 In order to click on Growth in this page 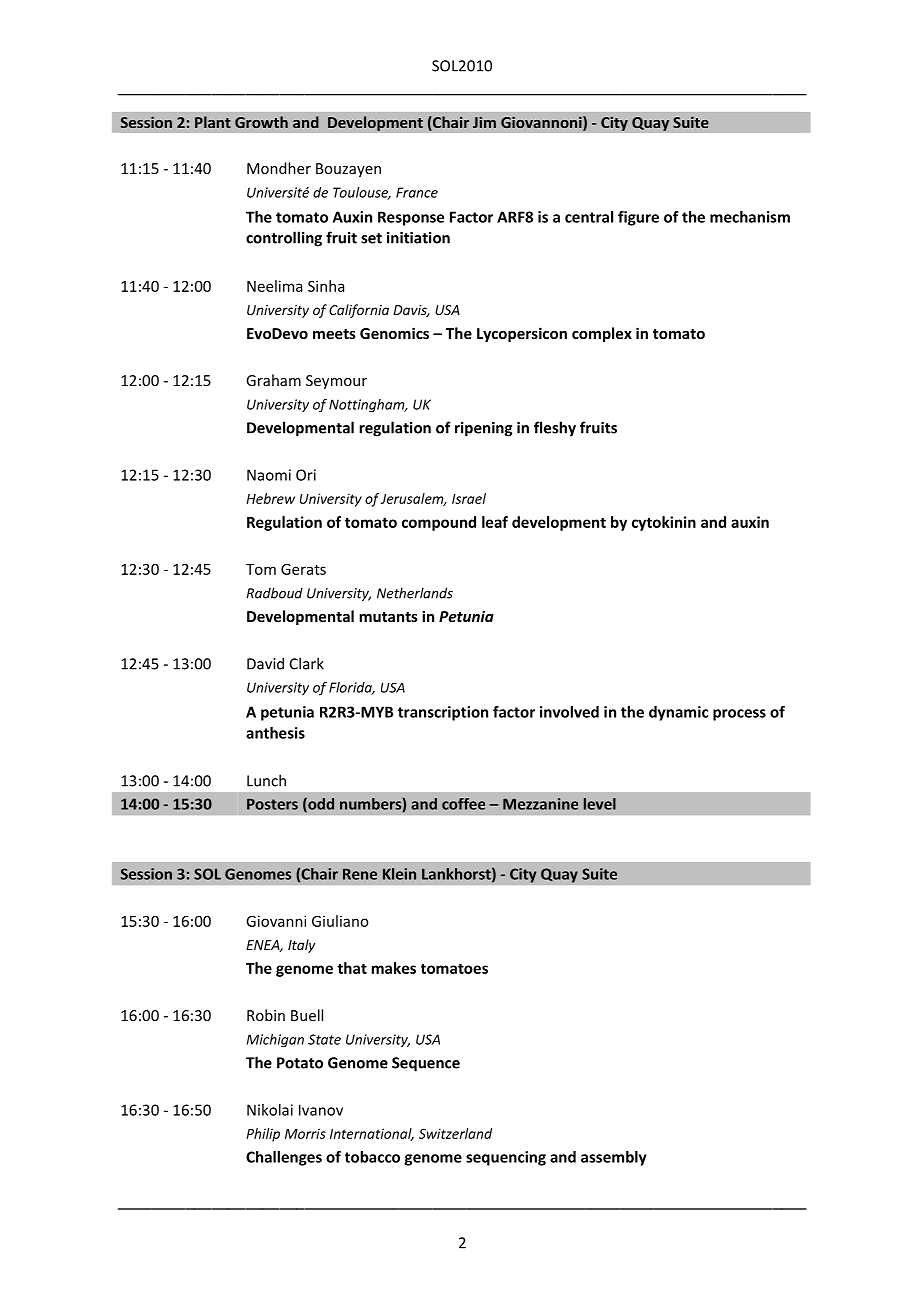, I will do `click(261, 122)`.
